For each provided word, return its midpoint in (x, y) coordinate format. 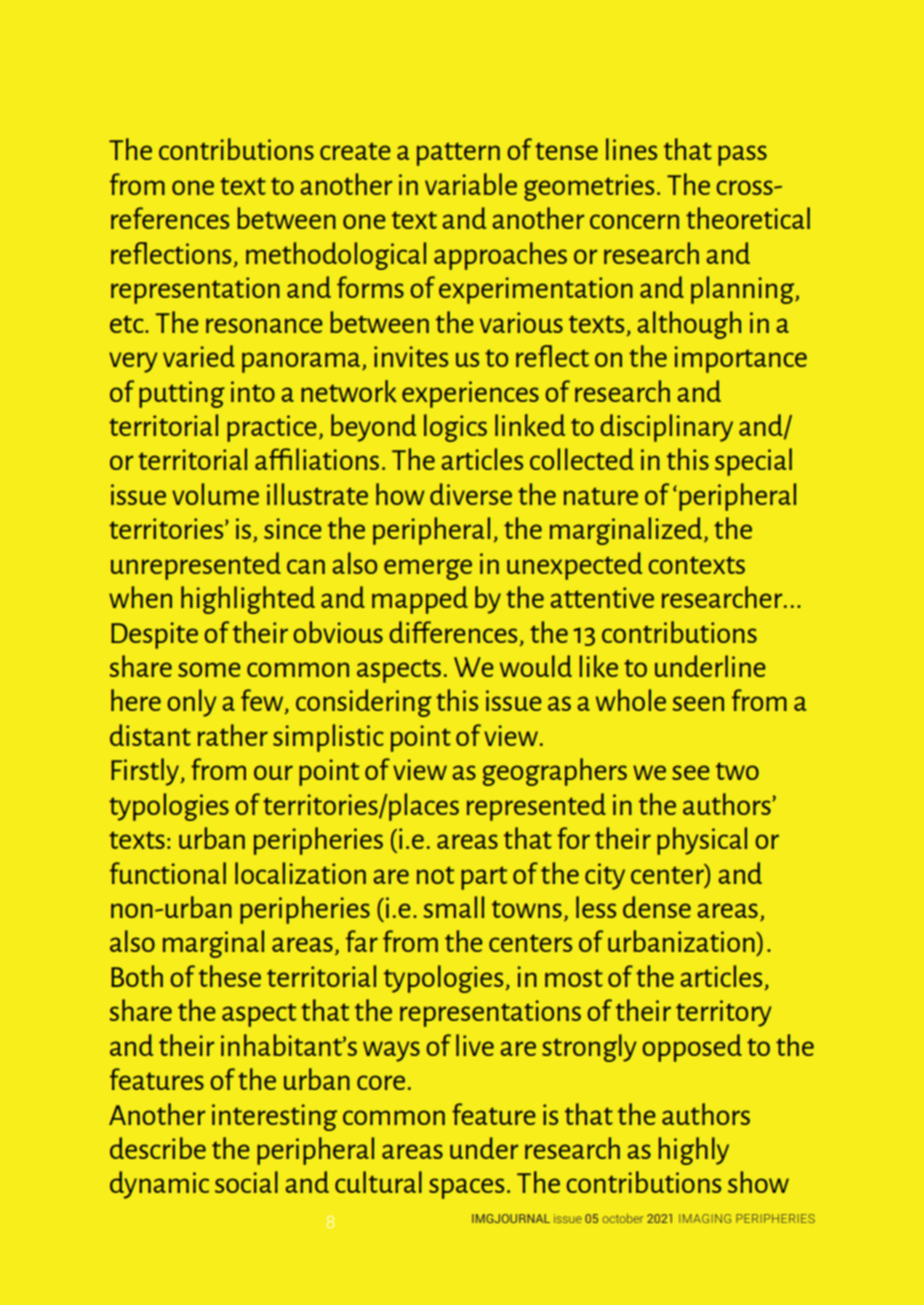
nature (601, 496)
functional (168, 873)
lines (631, 149)
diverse (471, 494)
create (355, 151)
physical (702, 841)
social (246, 1182)
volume (215, 494)
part (484, 878)
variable (471, 184)
